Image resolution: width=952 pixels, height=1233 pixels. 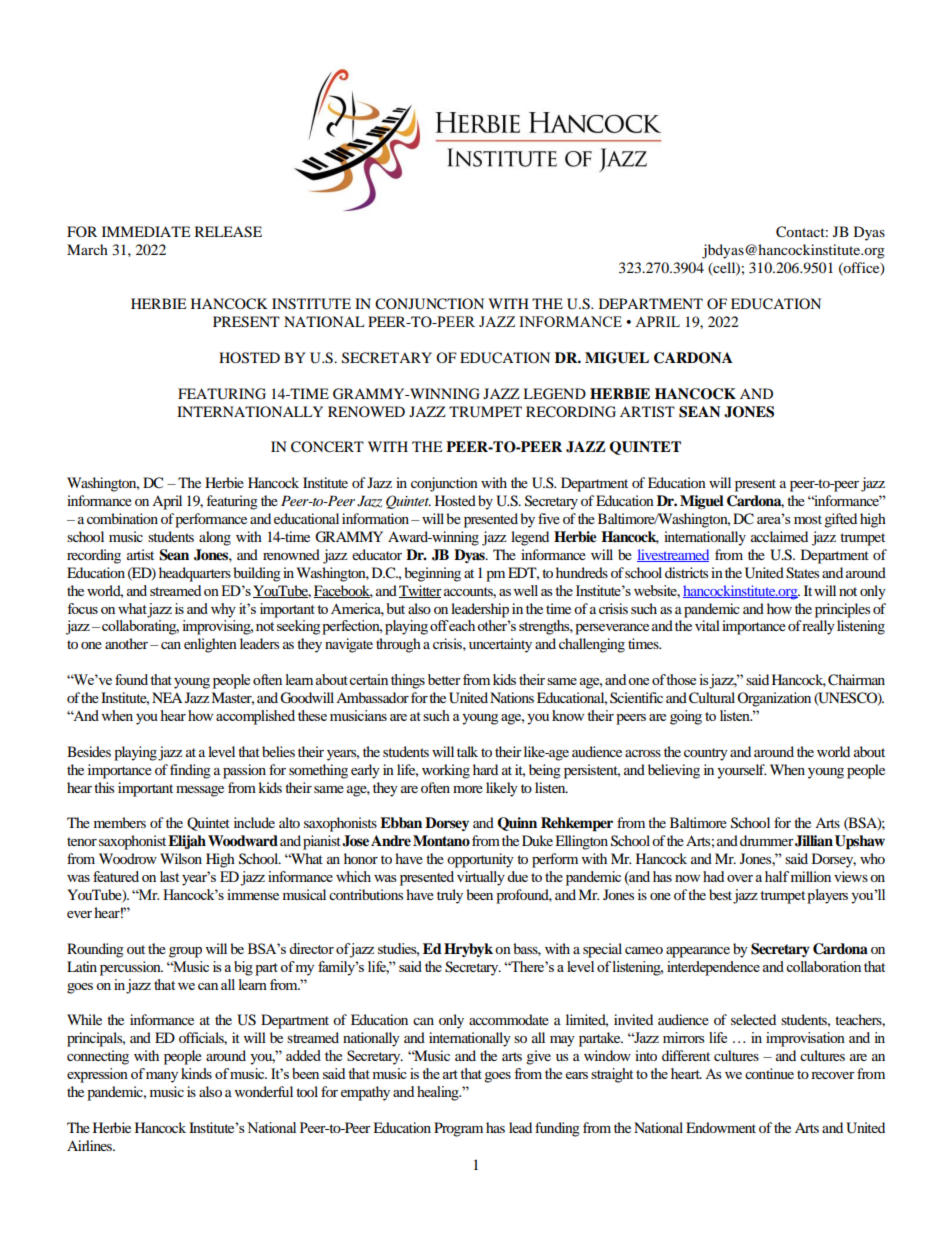 I want to click on many, so click(x=162, y=1077).
